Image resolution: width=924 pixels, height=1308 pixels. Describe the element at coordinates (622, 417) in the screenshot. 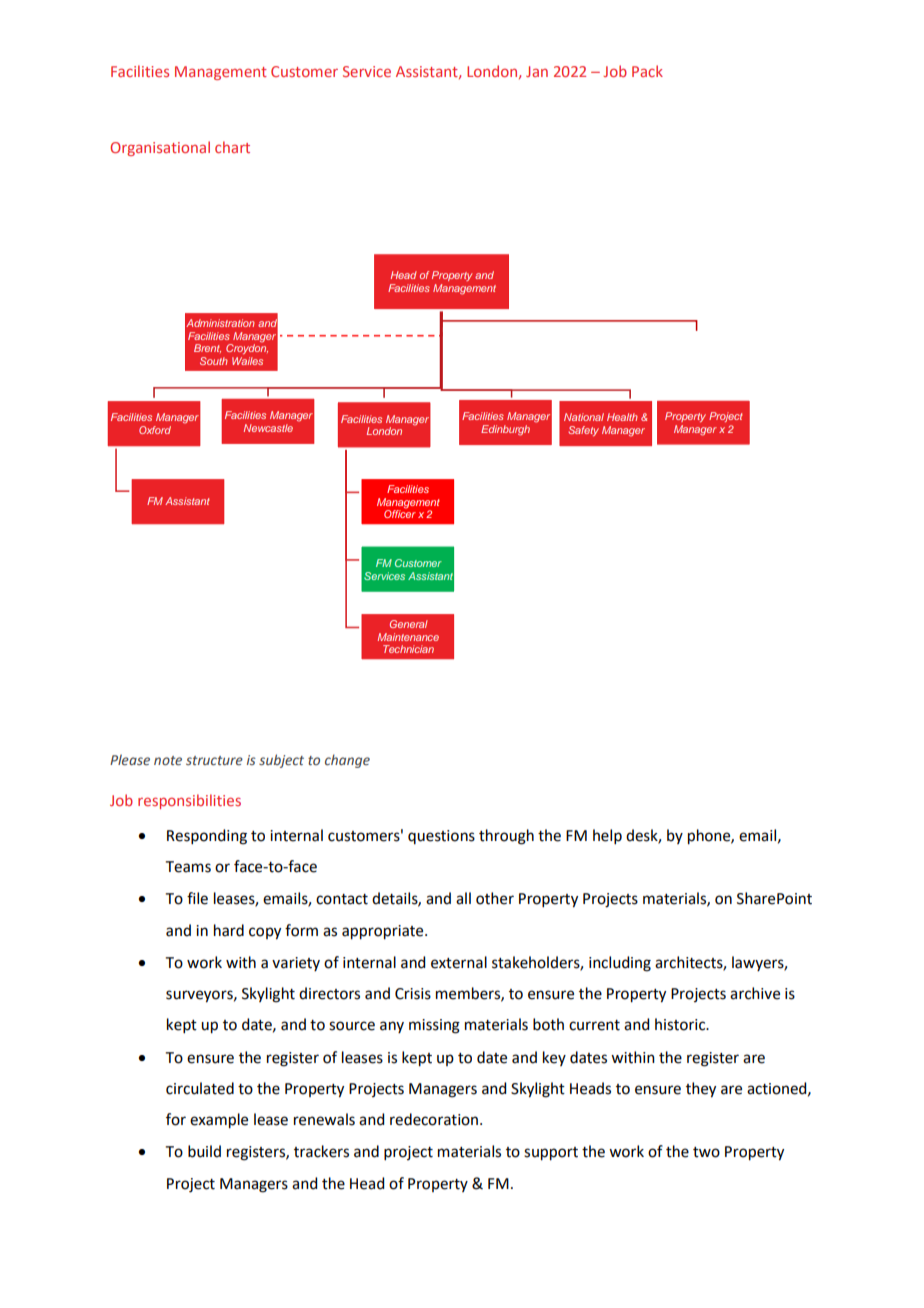

I see `Health` at that location.
